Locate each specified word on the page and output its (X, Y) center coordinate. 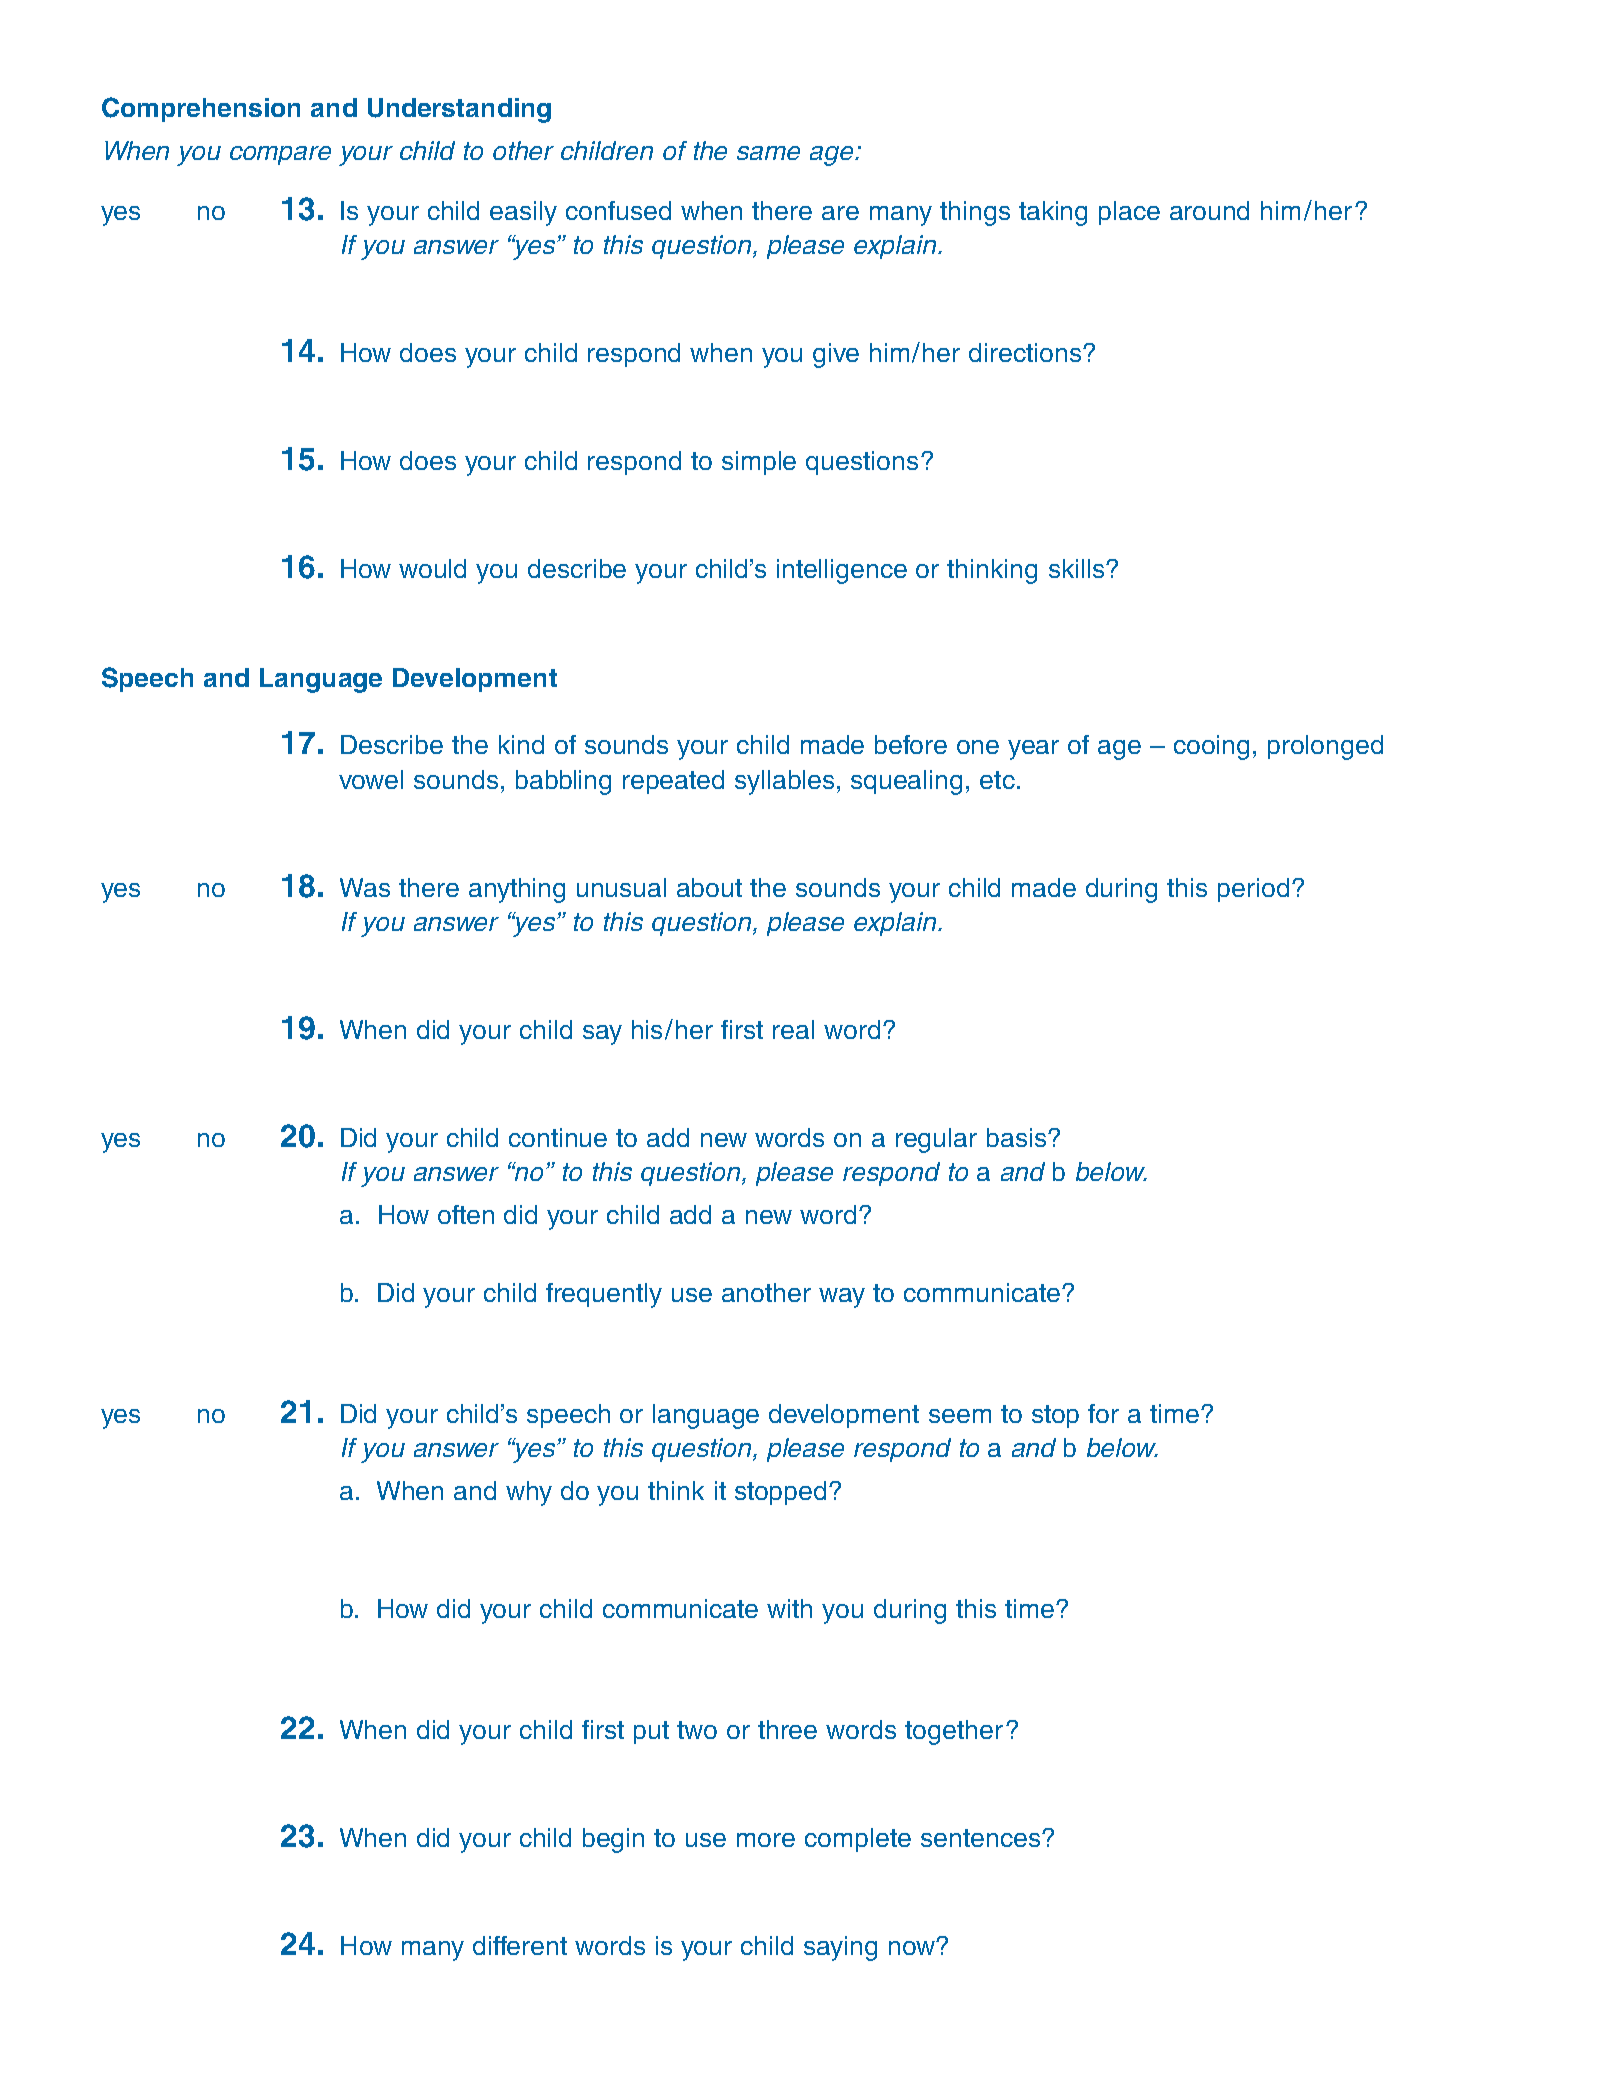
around (1209, 210)
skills (1078, 568)
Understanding (459, 110)
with (789, 1608)
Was (365, 887)
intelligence (842, 571)
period (1253, 890)
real (793, 1029)
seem (960, 1416)
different (520, 1945)
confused (618, 210)
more (766, 1840)
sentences (982, 1838)
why (529, 1493)
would (432, 568)
